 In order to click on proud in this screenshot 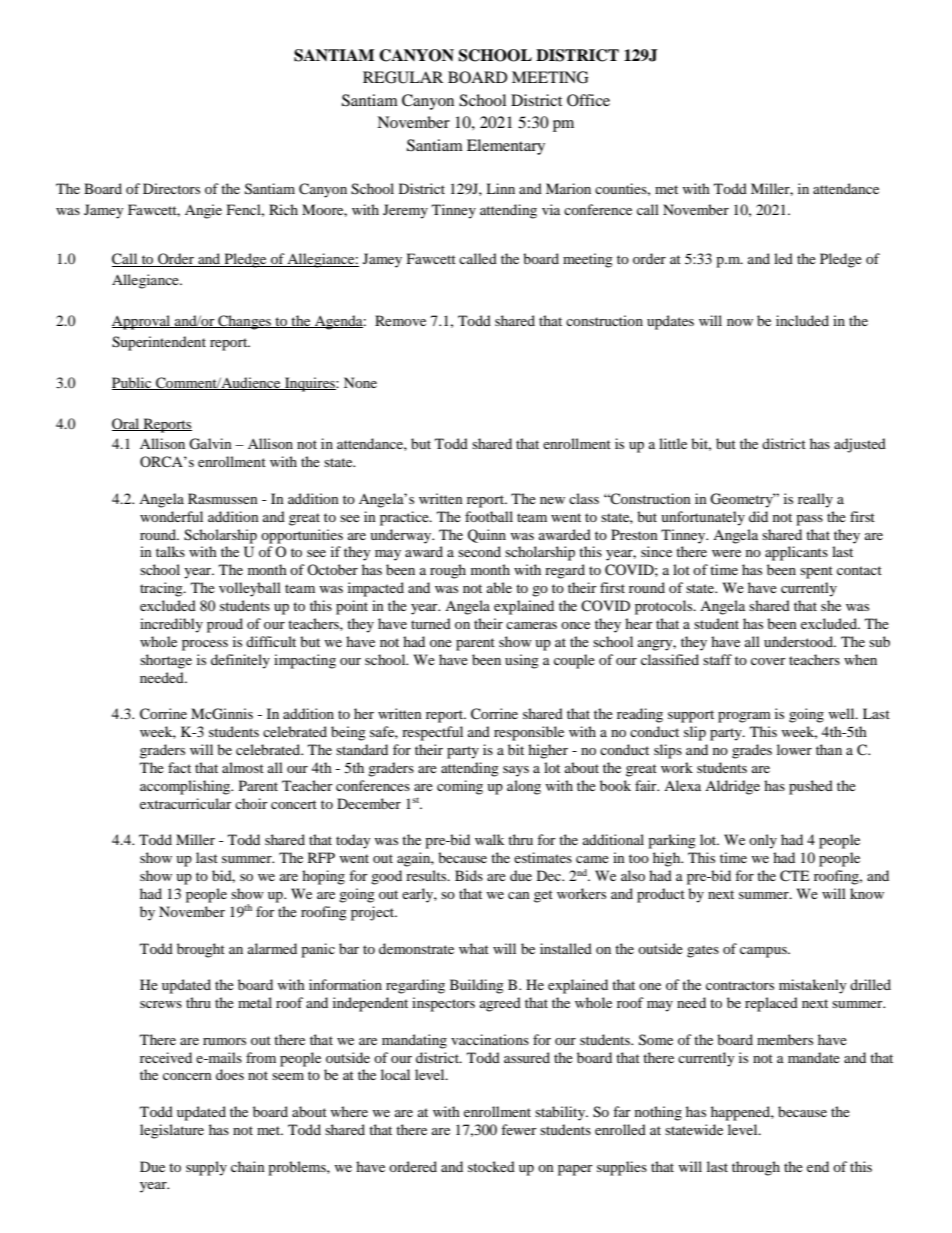, I will do `click(225, 625)`.
